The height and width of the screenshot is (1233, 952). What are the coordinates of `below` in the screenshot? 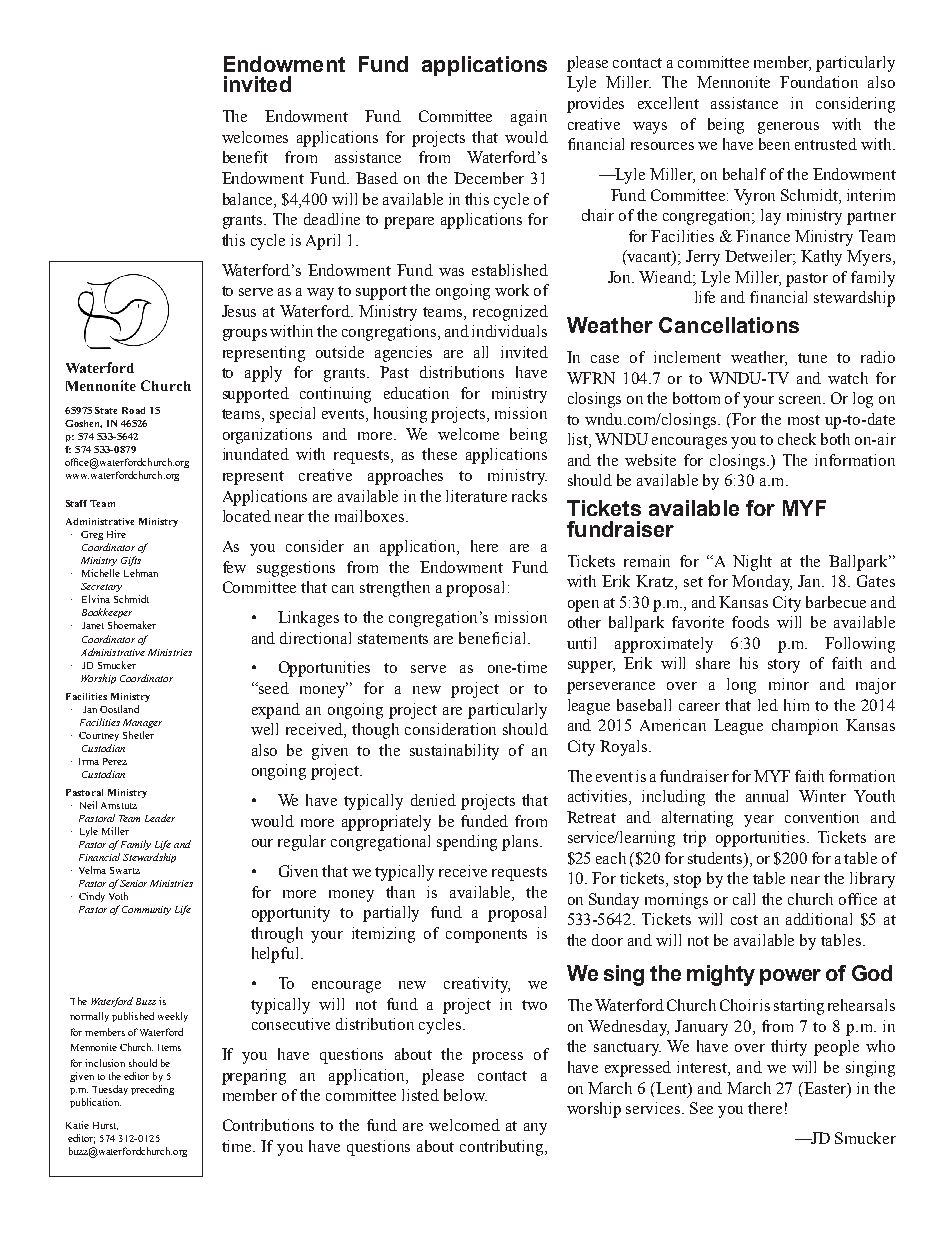 It's located at (465, 1095).
